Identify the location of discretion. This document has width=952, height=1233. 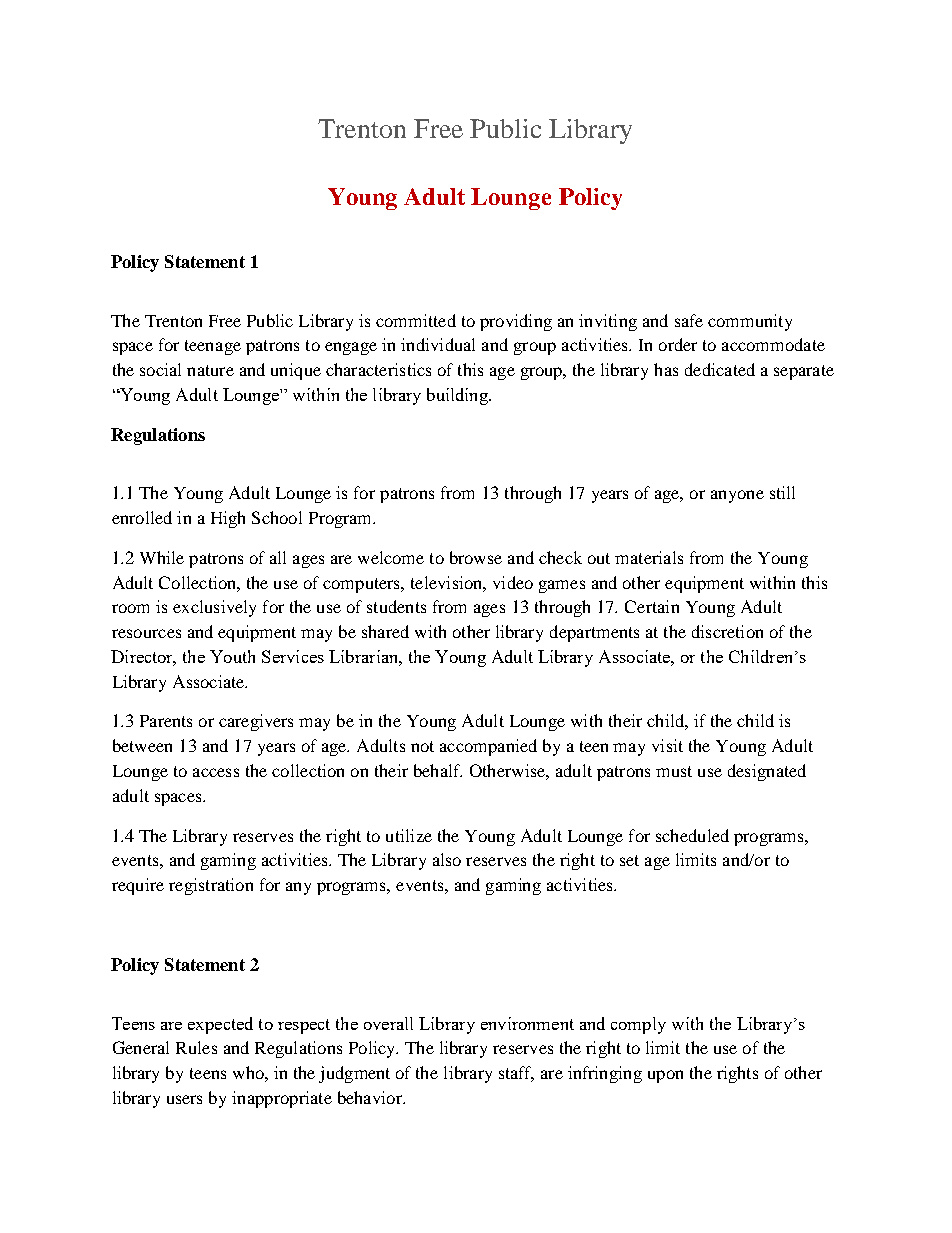
(727, 631).
